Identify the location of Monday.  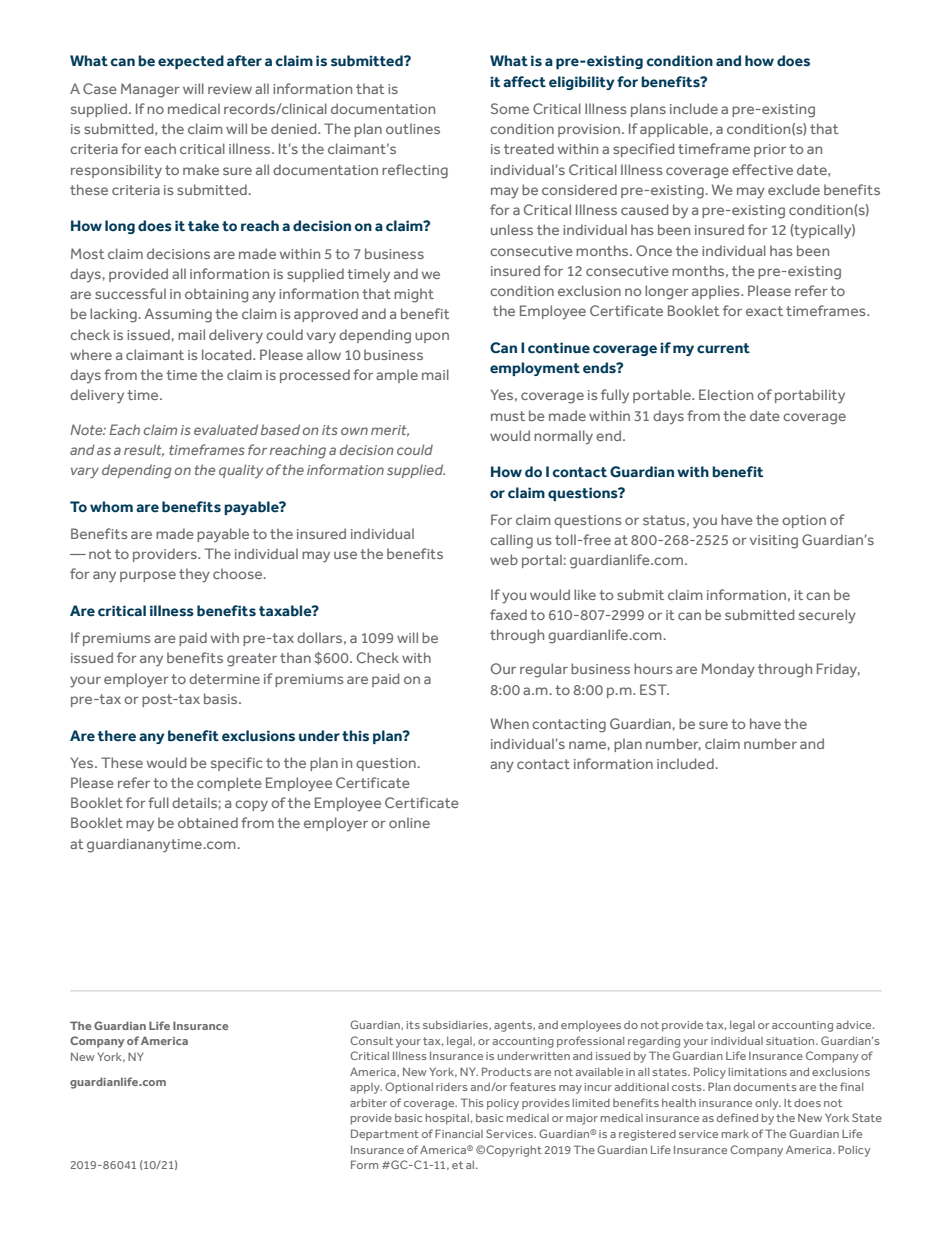
(728, 670).
